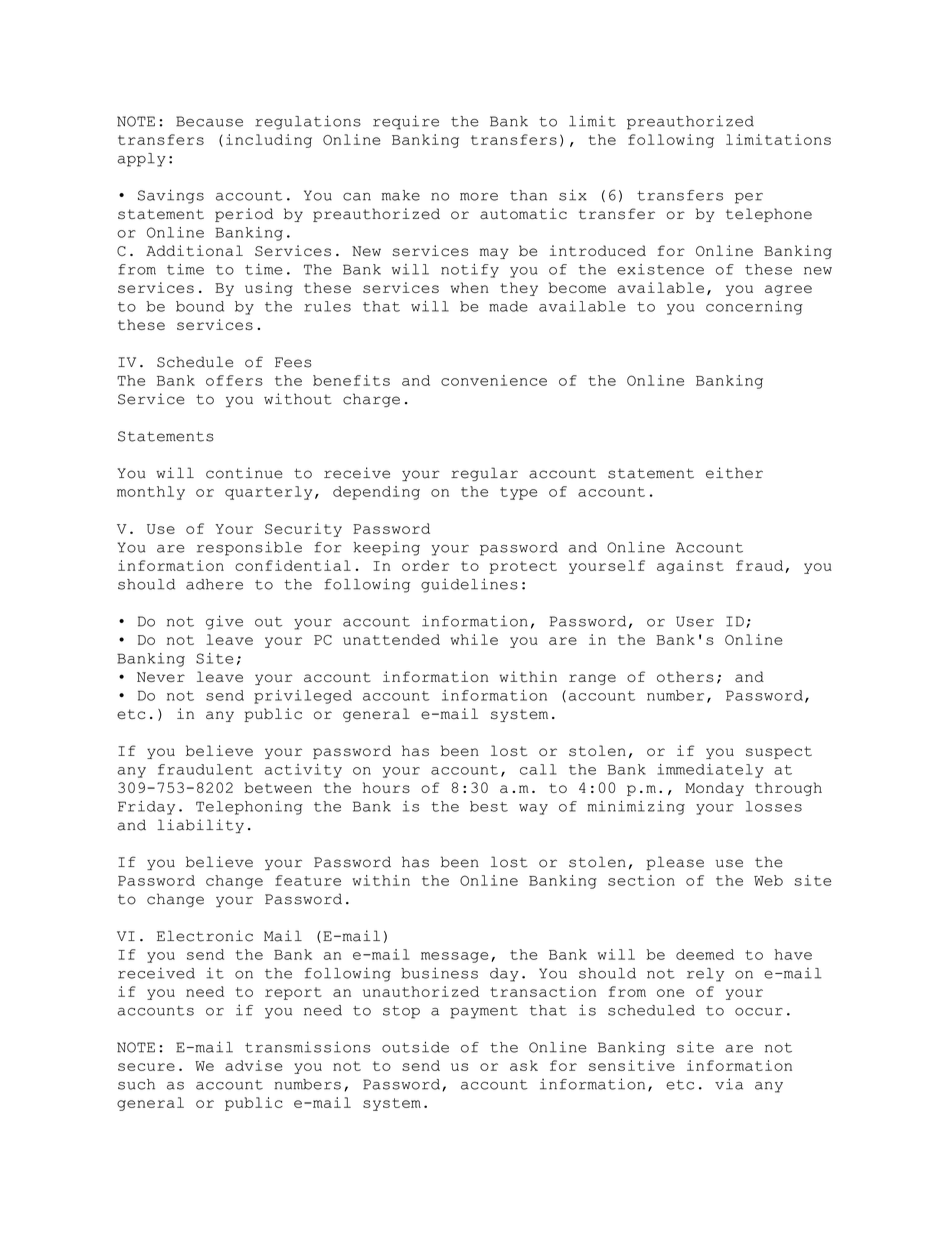 This page has width=952, height=1233. What do you see at coordinates (729, 1084) in the page?
I see `via` at bounding box center [729, 1084].
